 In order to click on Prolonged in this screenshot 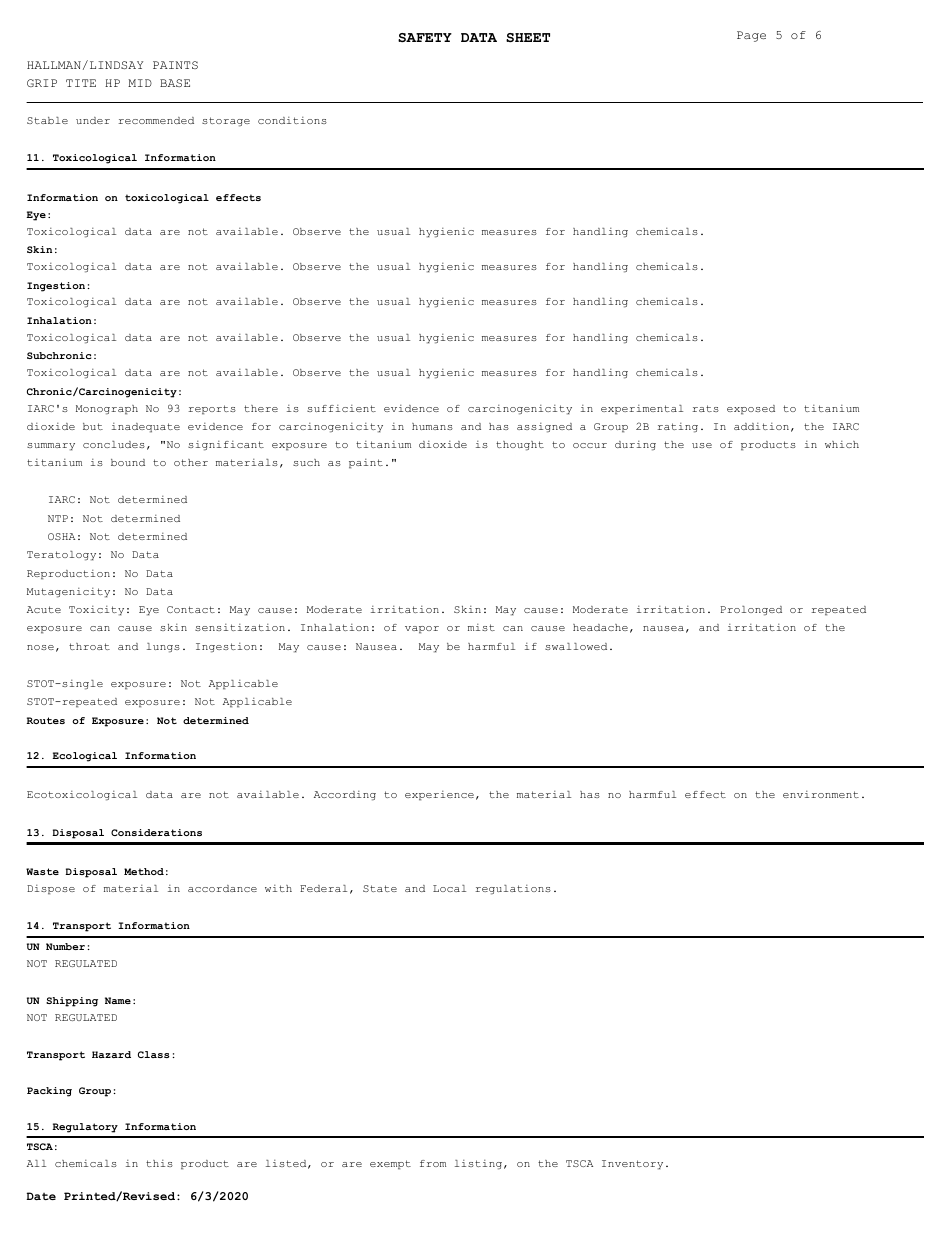, I will do `click(751, 611)`.
